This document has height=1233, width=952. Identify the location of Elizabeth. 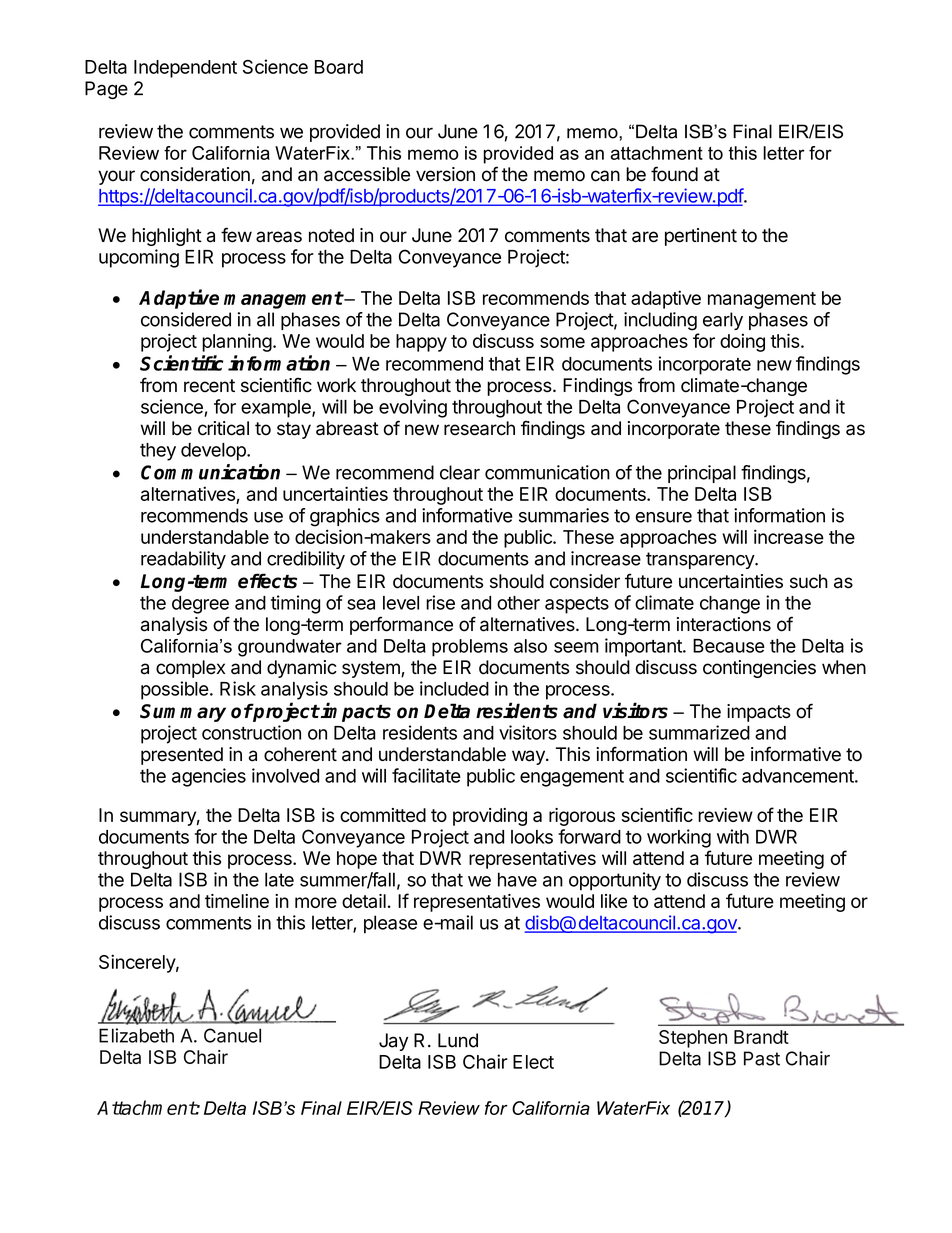
(136, 1035).
